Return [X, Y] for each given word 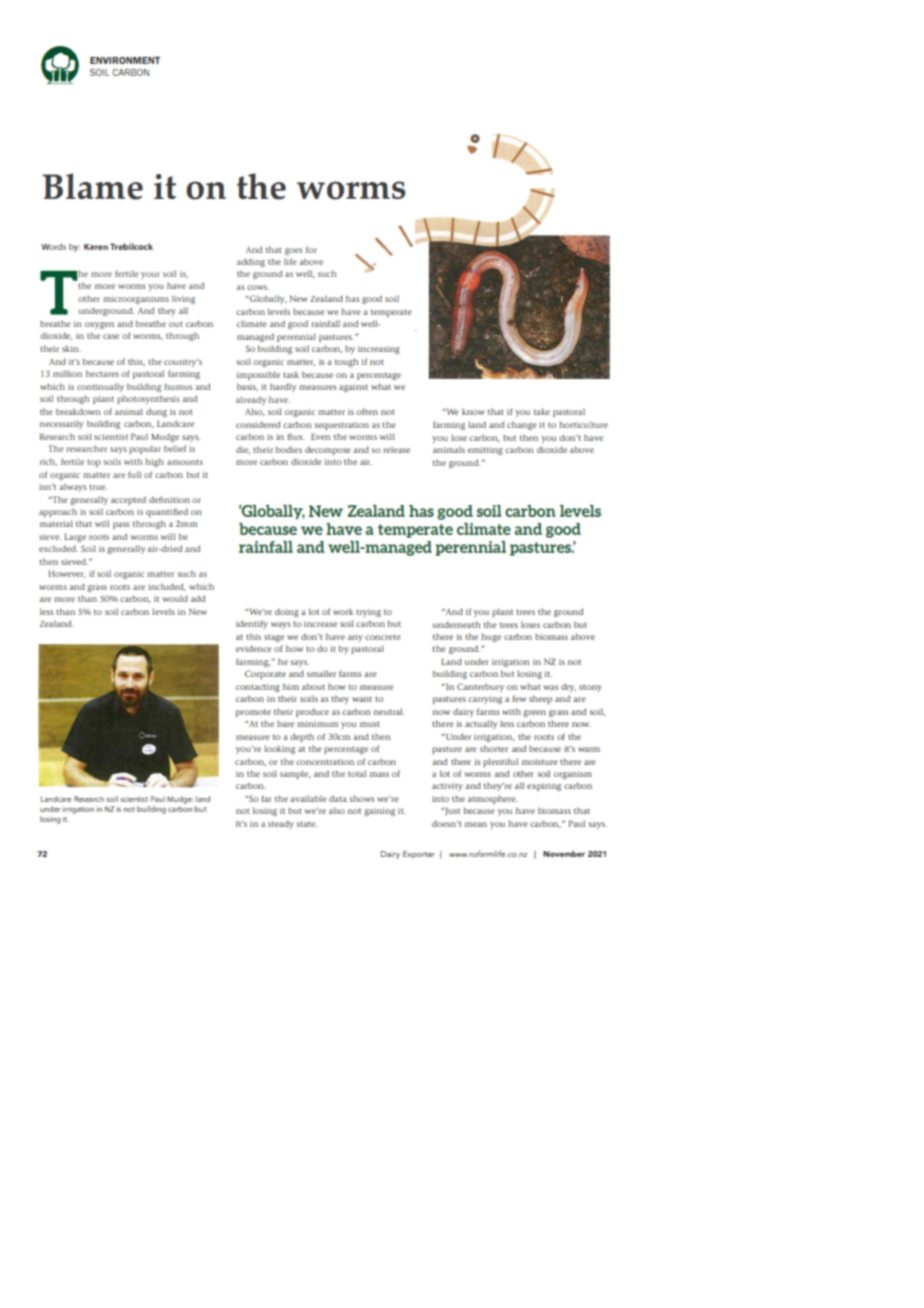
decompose [328, 450]
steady [281, 824]
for [311, 249]
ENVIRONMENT [125, 60]
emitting [485, 451]
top [94, 463]
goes [294, 251]
